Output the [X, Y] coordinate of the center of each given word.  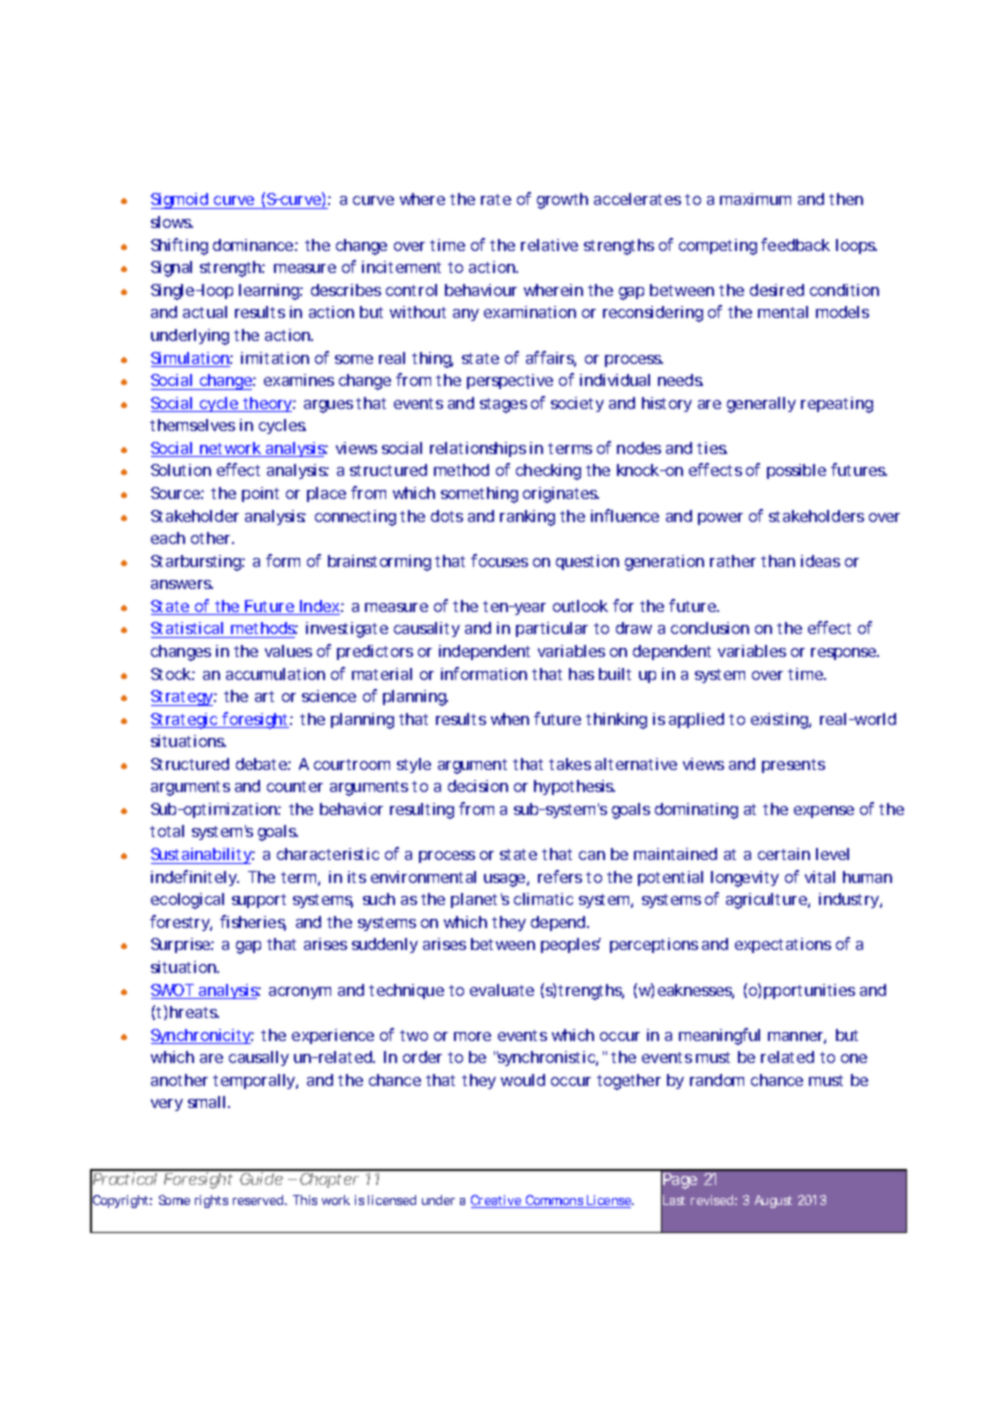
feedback [795, 244]
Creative [497, 1201]
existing [780, 721]
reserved [259, 1200]
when [510, 719]
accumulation [275, 674]
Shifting [179, 246]
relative [549, 245]
